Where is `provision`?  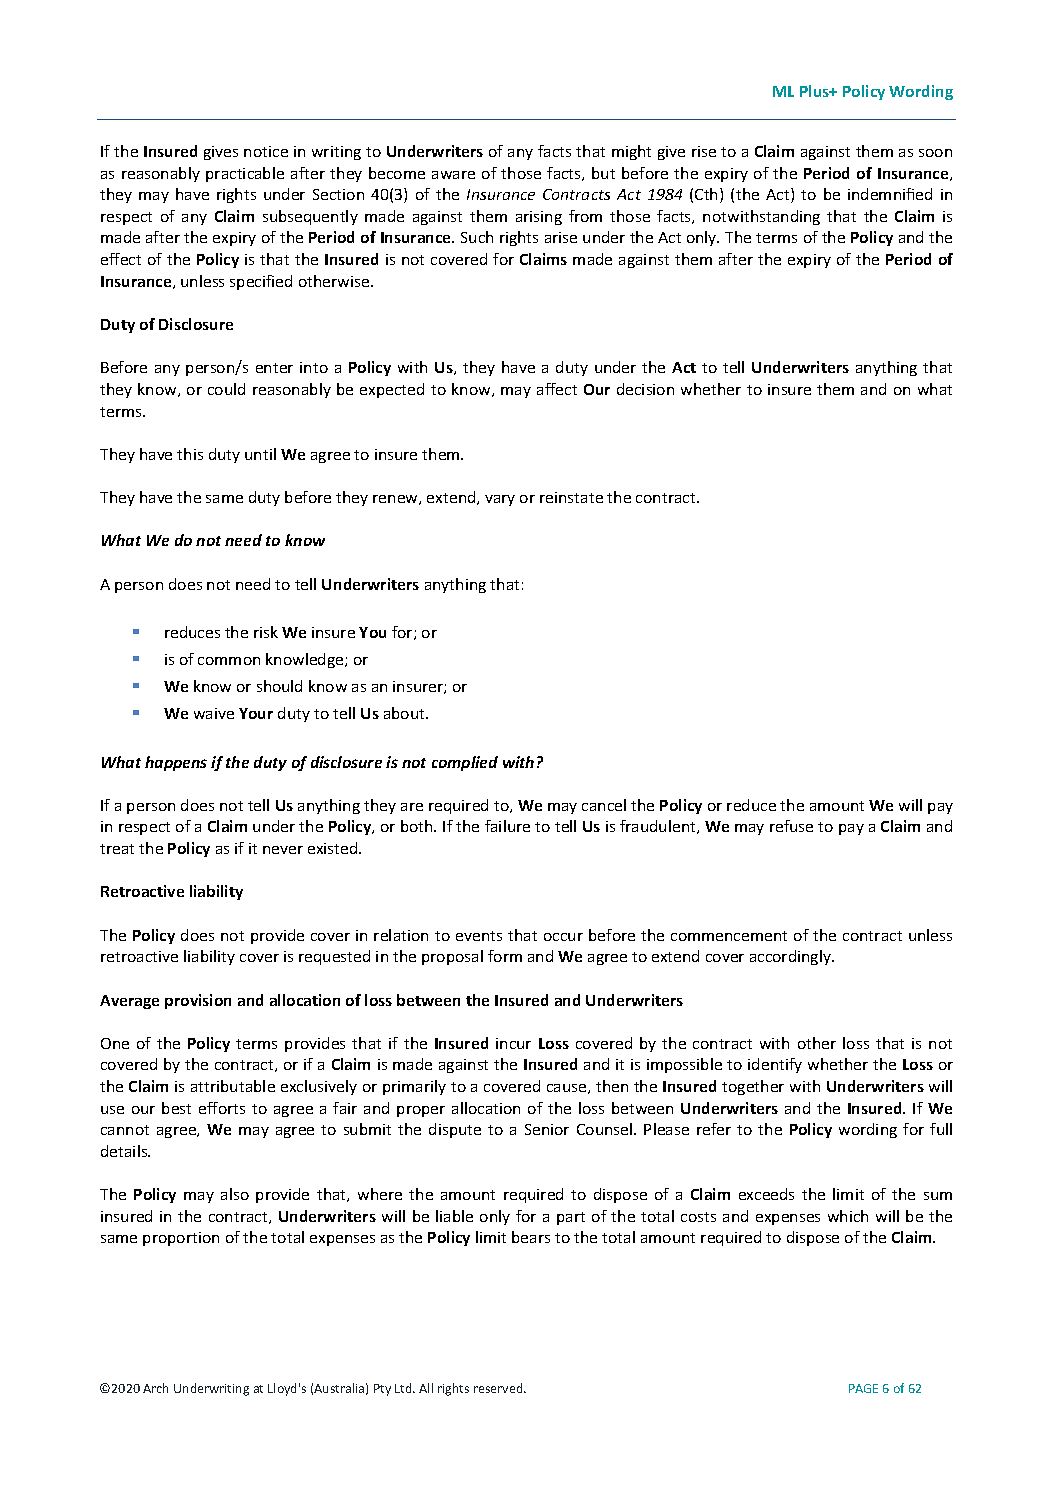
provision is located at coordinates (198, 1001).
